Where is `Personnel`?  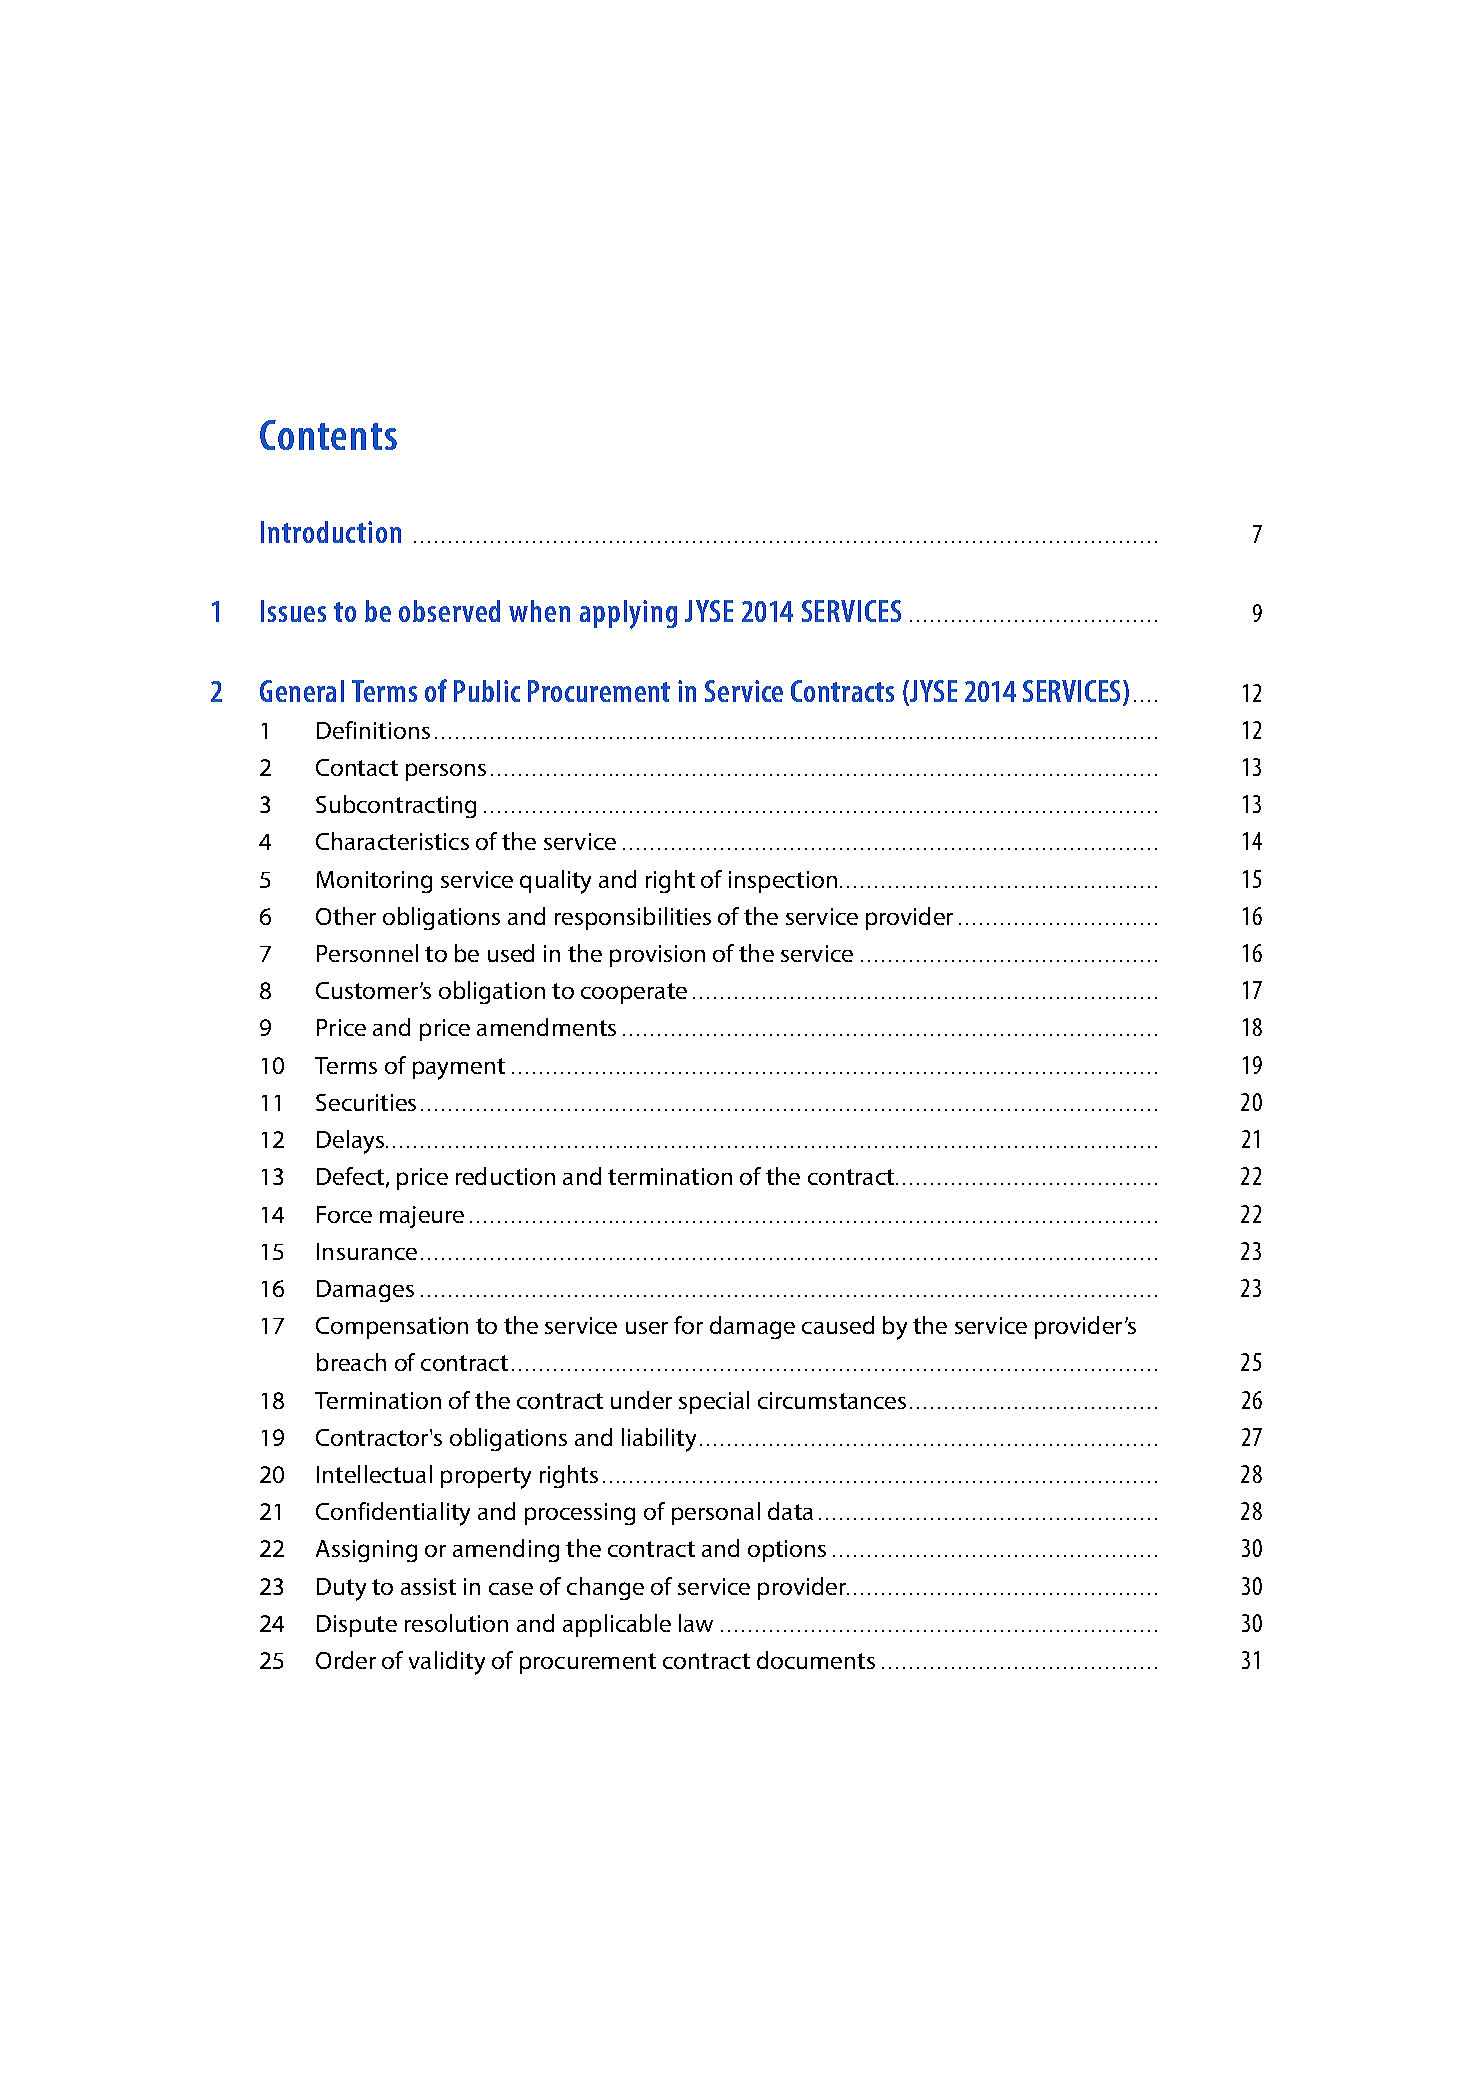
Personnel is located at coordinates (367, 953).
